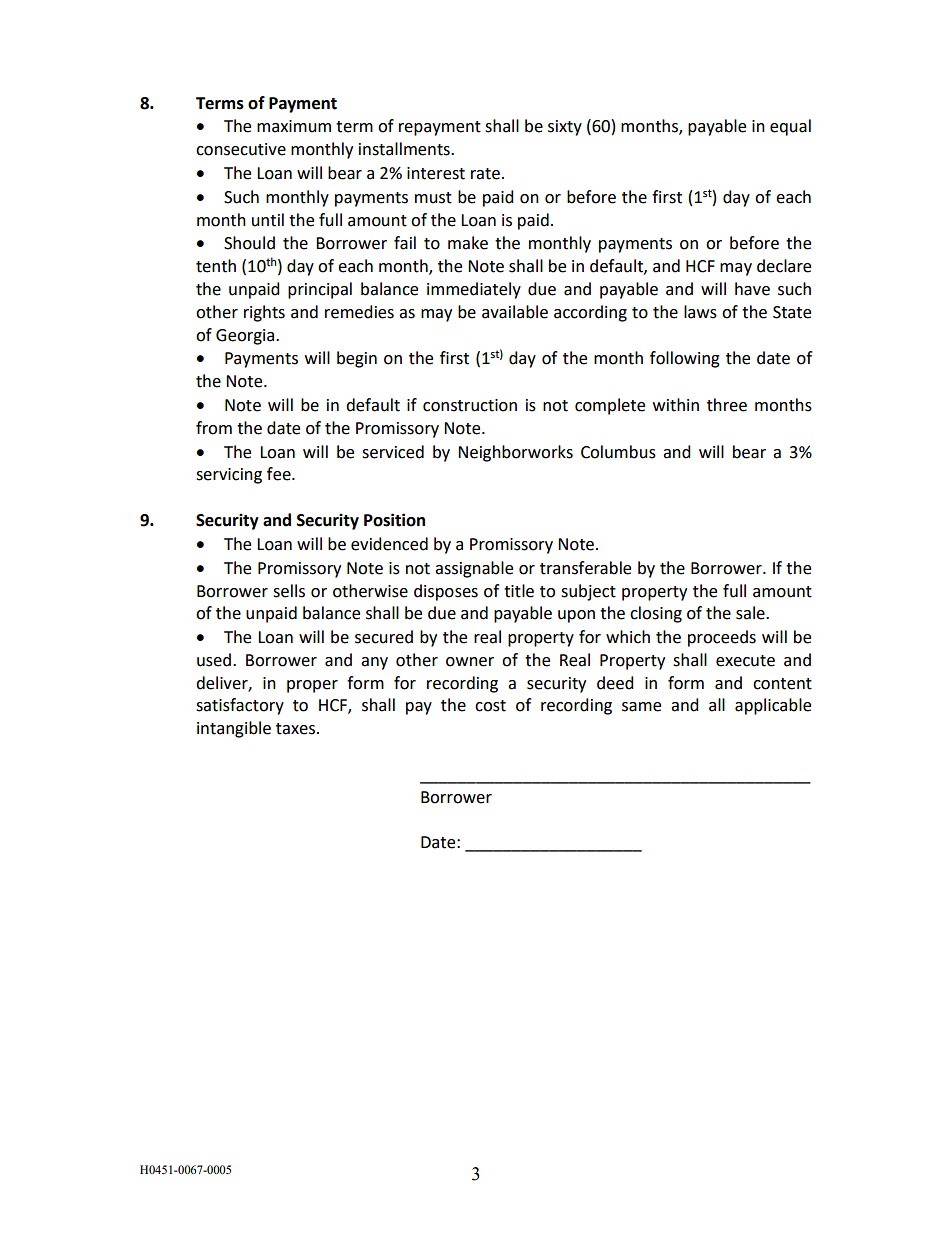  What do you see at coordinates (685, 359) in the screenshot?
I see `following` at bounding box center [685, 359].
